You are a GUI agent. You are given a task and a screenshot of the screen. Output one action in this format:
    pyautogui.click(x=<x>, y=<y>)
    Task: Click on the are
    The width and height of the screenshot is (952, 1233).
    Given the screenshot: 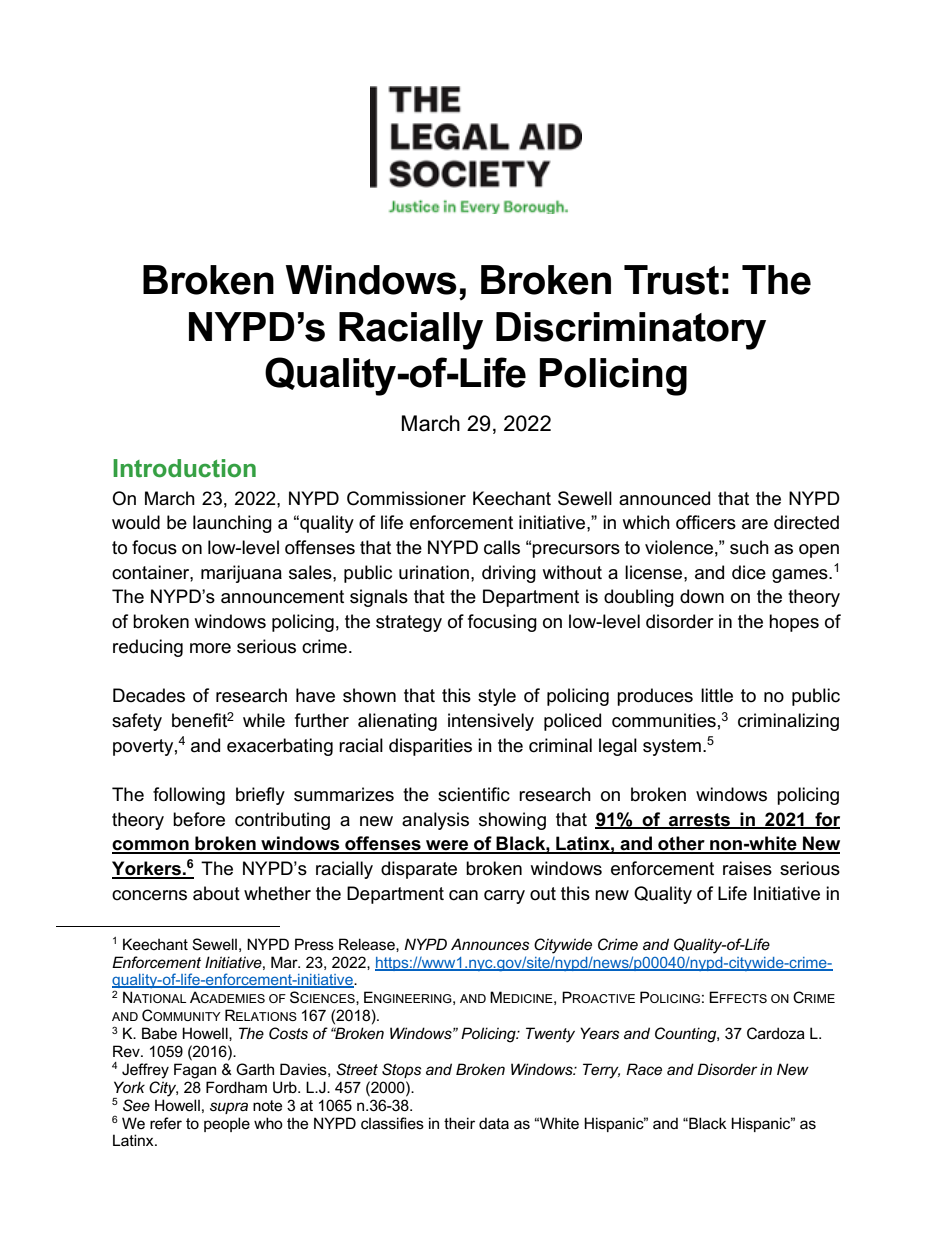 What is the action you would take?
    pyautogui.click(x=755, y=524)
